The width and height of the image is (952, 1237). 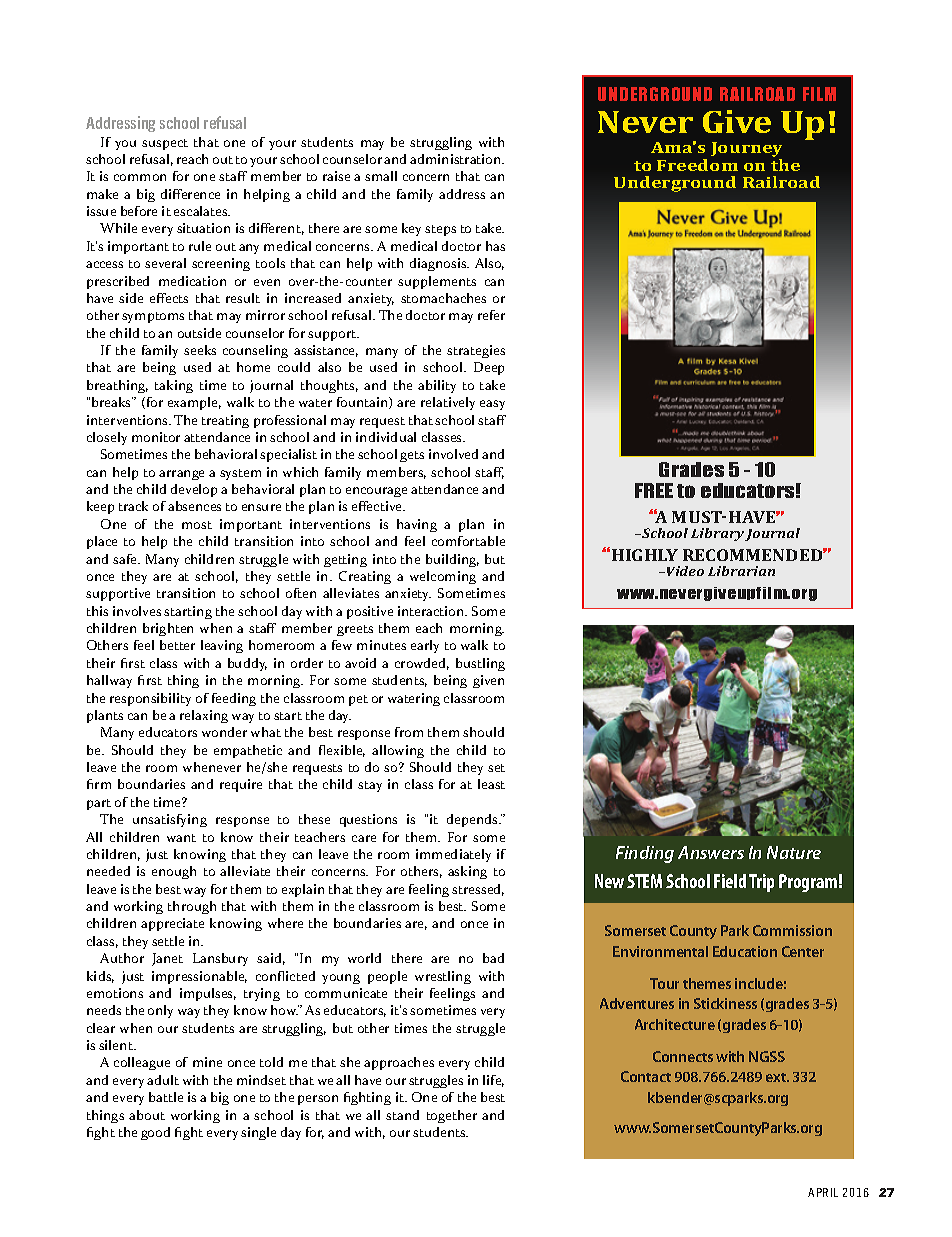 I want to click on administration, so click(x=457, y=159).
